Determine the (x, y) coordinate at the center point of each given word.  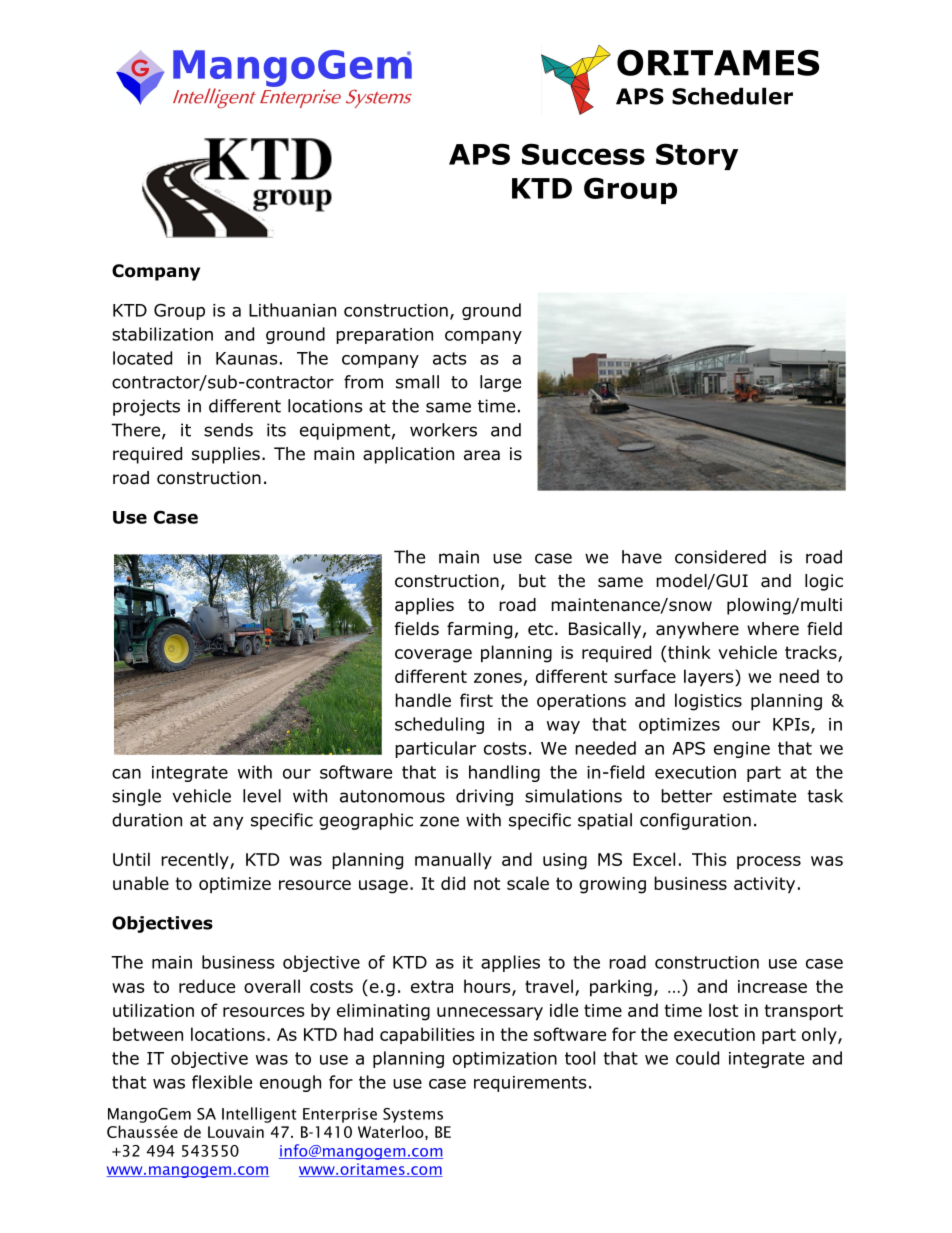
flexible (222, 1082)
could (697, 1058)
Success (583, 154)
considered (720, 557)
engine (742, 750)
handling (504, 773)
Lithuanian (292, 310)
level (262, 796)
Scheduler (732, 96)
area (482, 455)
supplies (226, 455)
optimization (505, 1060)
